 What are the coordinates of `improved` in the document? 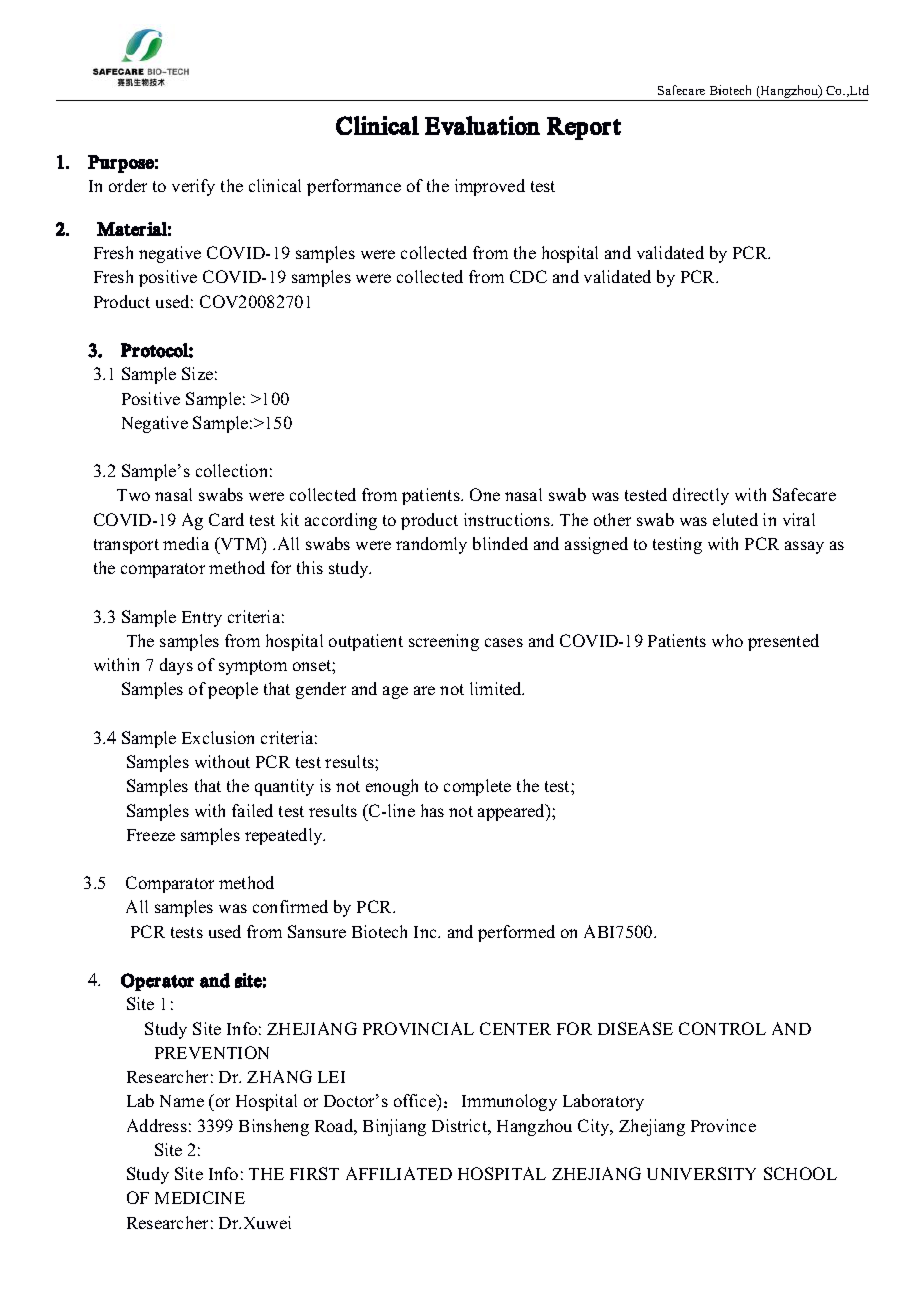 It's located at (490, 187).
